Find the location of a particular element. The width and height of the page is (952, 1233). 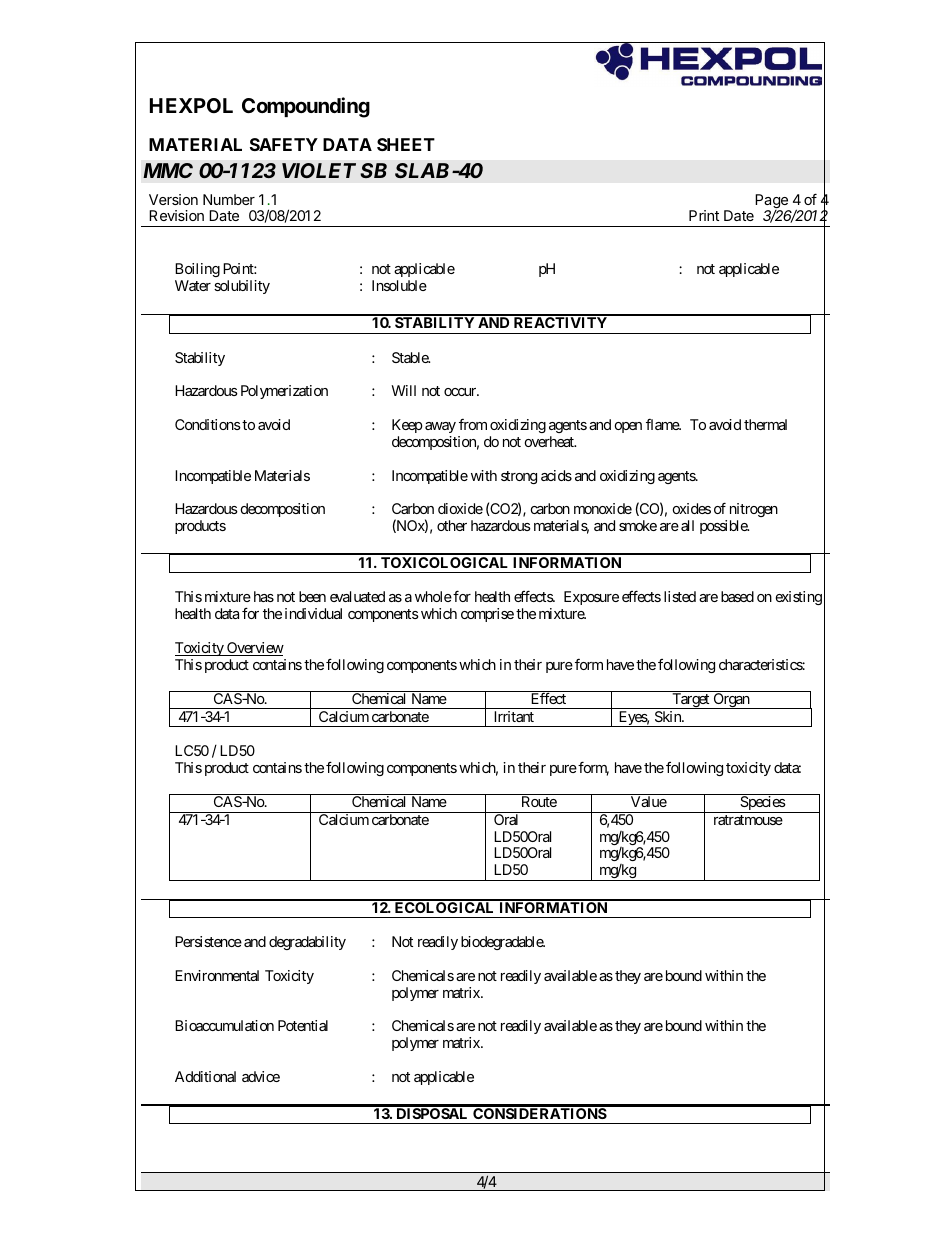

Number is located at coordinates (229, 199).
